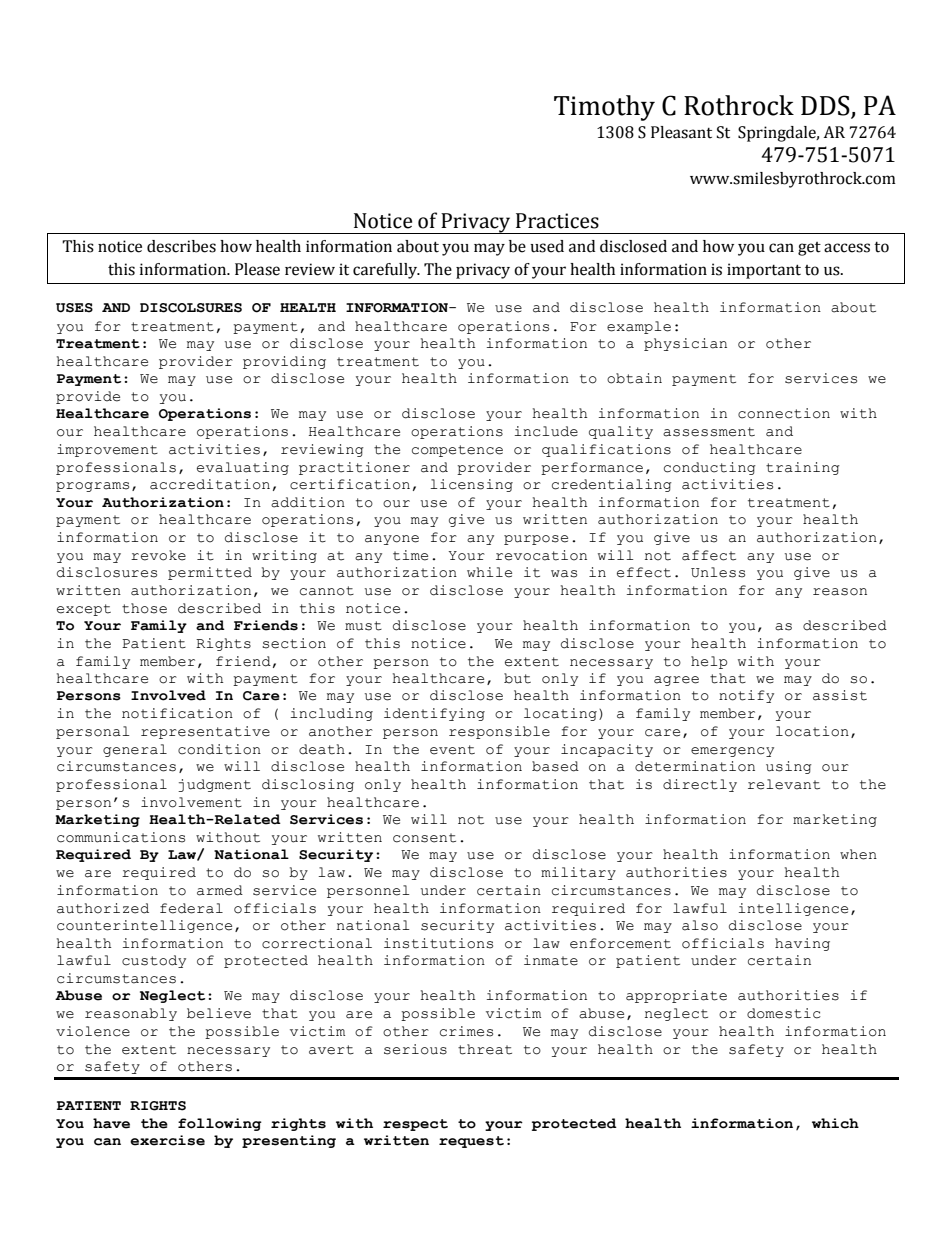 The width and height of the screenshot is (952, 1233). What do you see at coordinates (826, 106) in the screenshot?
I see `DDS` at bounding box center [826, 106].
